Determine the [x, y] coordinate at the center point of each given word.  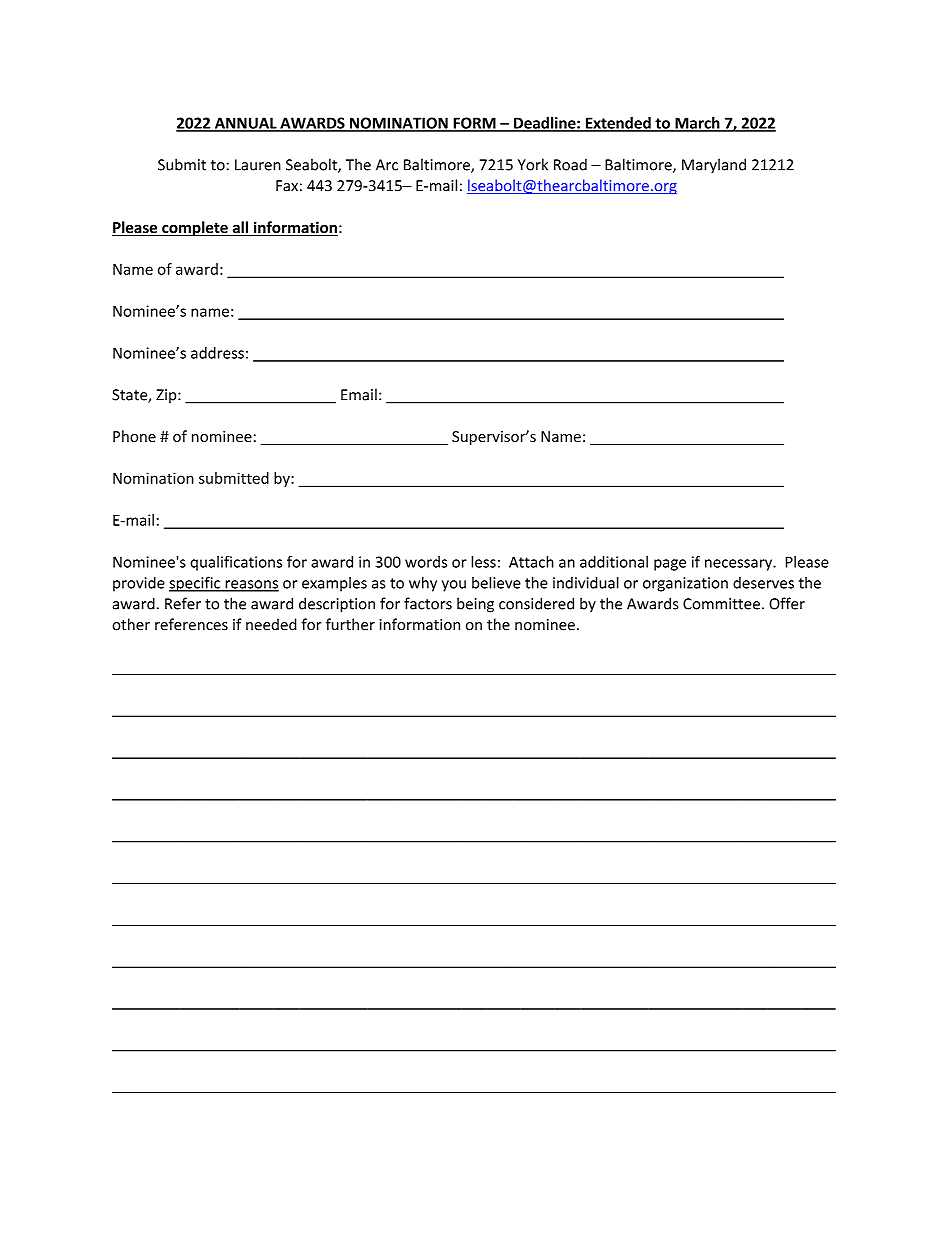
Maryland [714, 166]
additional [614, 562]
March [697, 124]
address [217, 353]
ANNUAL [246, 124]
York [533, 164]
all [240, 228]
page [670, 565]
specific [196, 584]
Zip [167, 396]
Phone [134, 436]
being [475, 605]
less [483, 562]
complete [195, 228]
